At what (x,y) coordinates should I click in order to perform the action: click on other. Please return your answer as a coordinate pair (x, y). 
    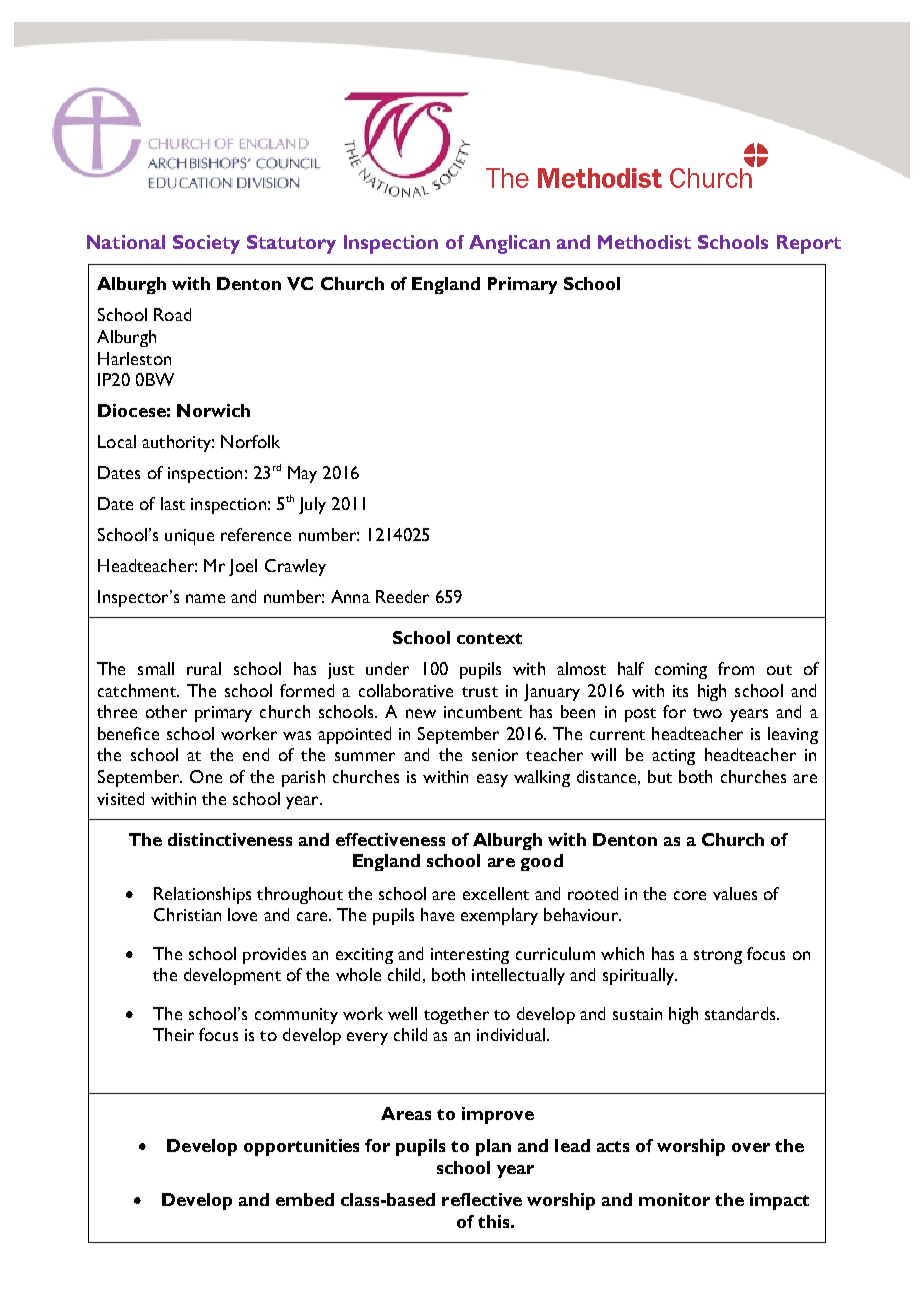
    Looking at the image, I should click on (166, 711).
